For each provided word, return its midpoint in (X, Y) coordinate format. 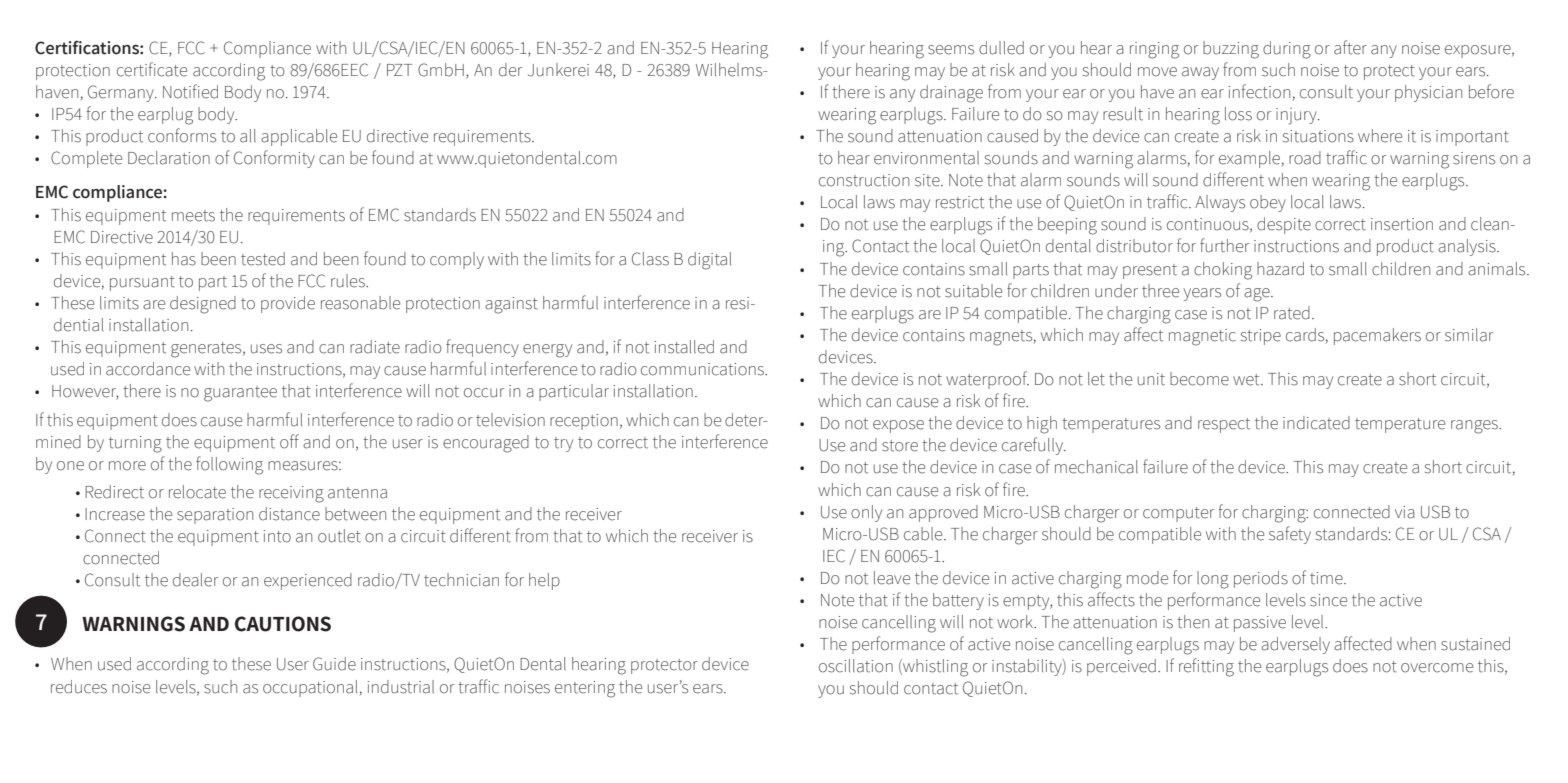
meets (193, 216)
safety (1290, 535)
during (1287, 50)
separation (215, 516)
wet (1247, 380)
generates (207, 350)
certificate (152, 69)
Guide (334, 664)
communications (703, 369)
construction (864, 180)
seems (951, 50)
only (866, 513)
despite (1284, 225)
